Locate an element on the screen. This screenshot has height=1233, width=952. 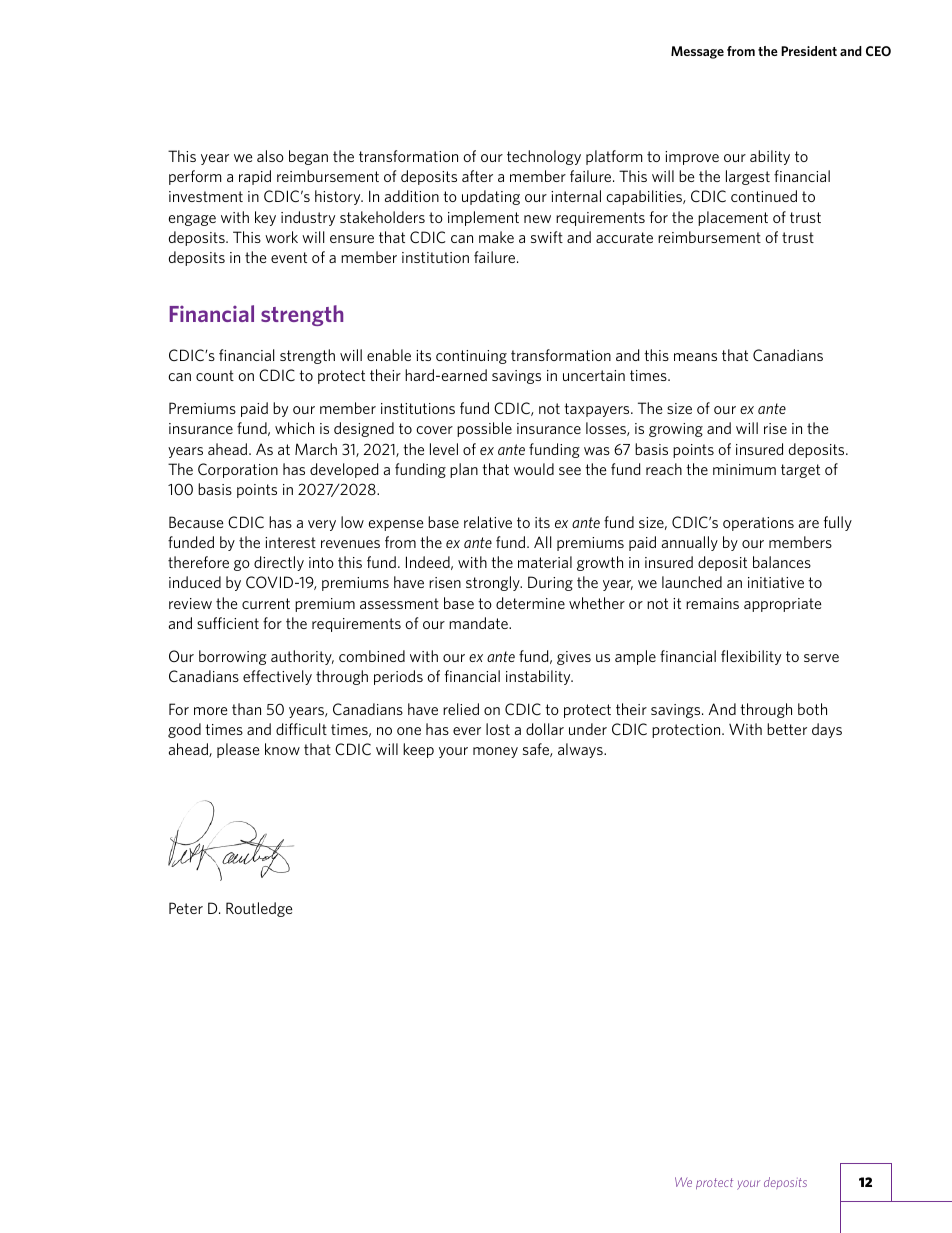
Routledge is located at coordinates (259, 909).
